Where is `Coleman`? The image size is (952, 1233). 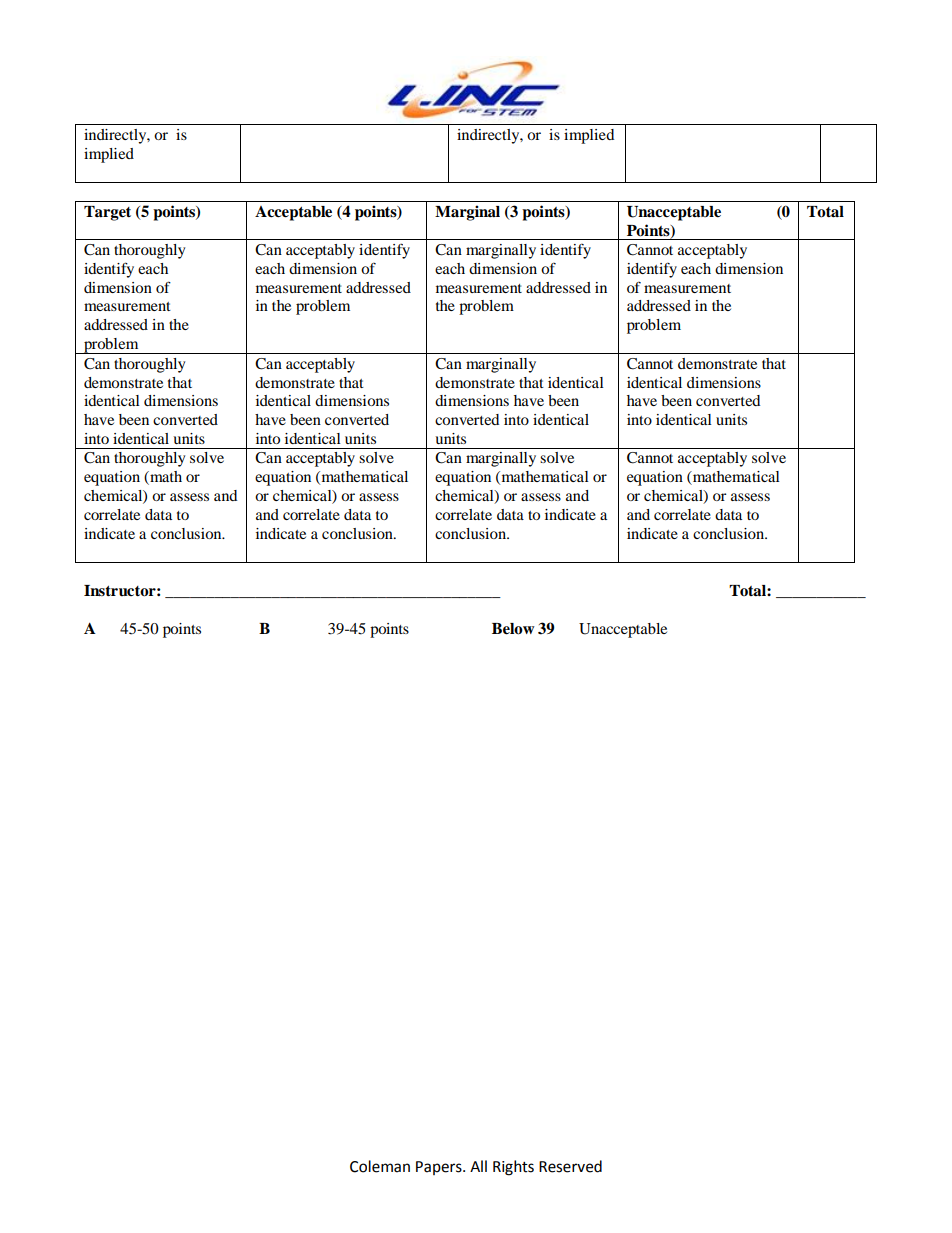
Coleman is located at coordinates (380, 1166).
